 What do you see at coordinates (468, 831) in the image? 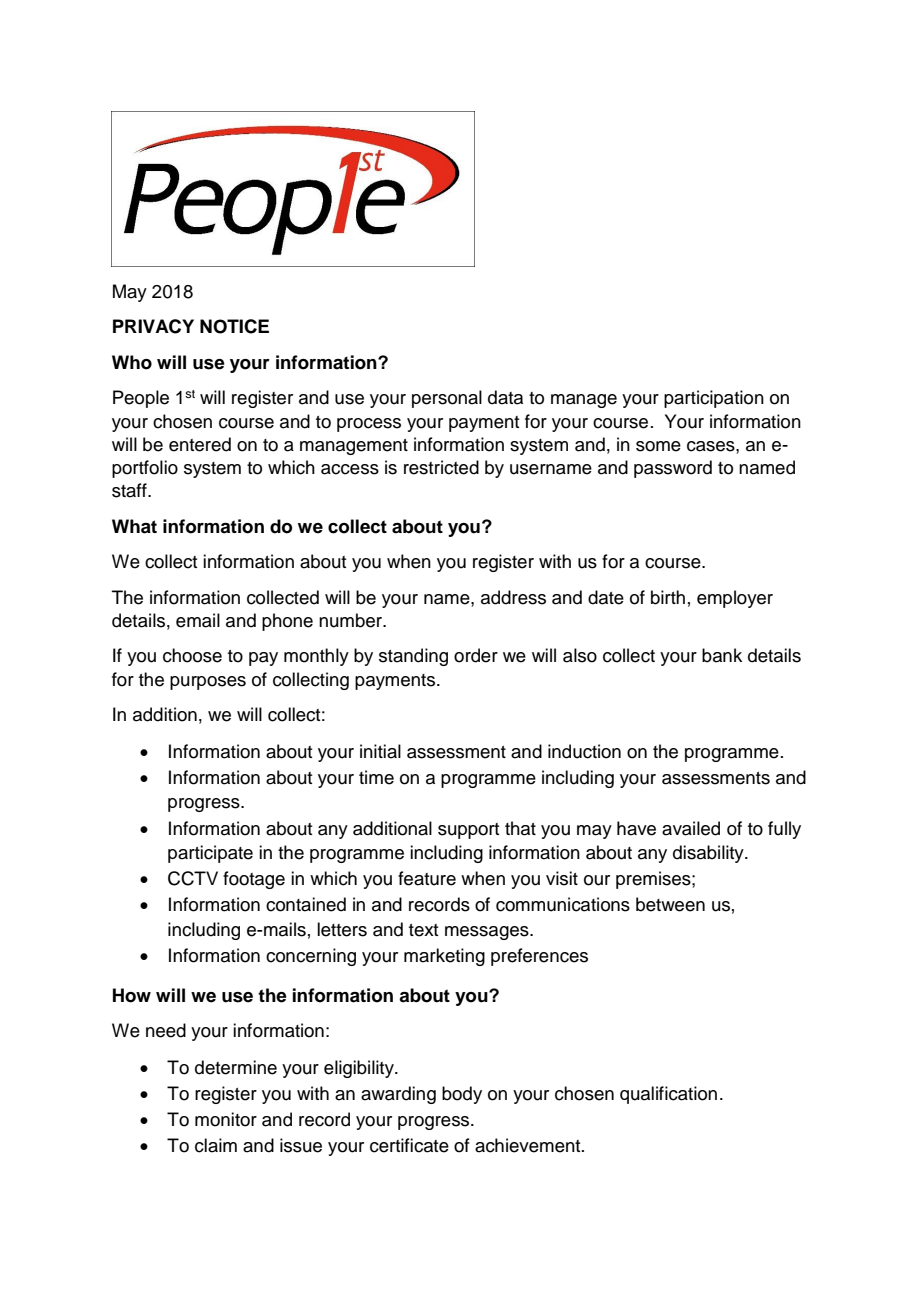
I see `support` at bounding box center [468, 831].
